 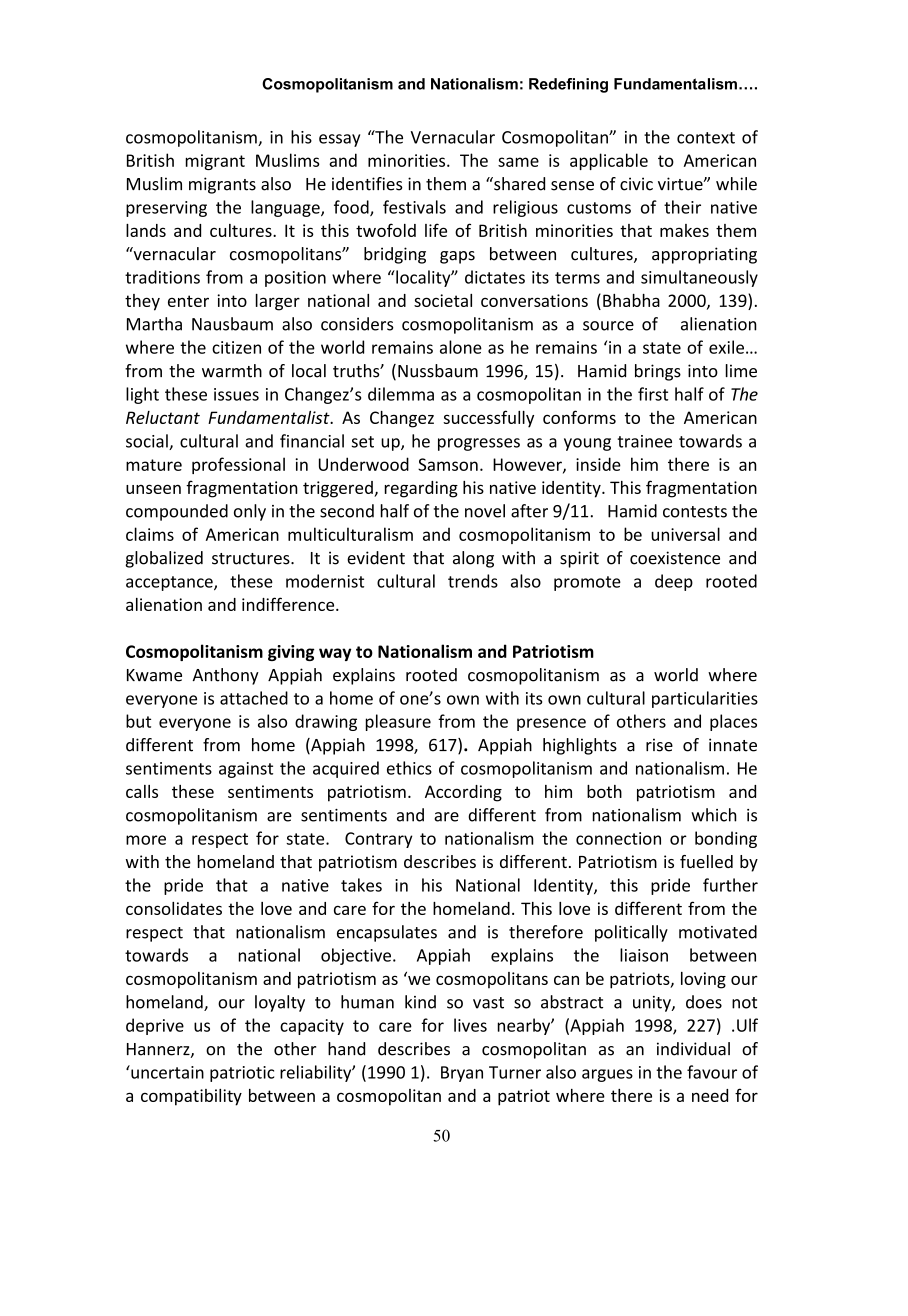 What do you see at coordinates (693, 1049) in the image?
I see `individual` at bounding box center [693, 1049].
